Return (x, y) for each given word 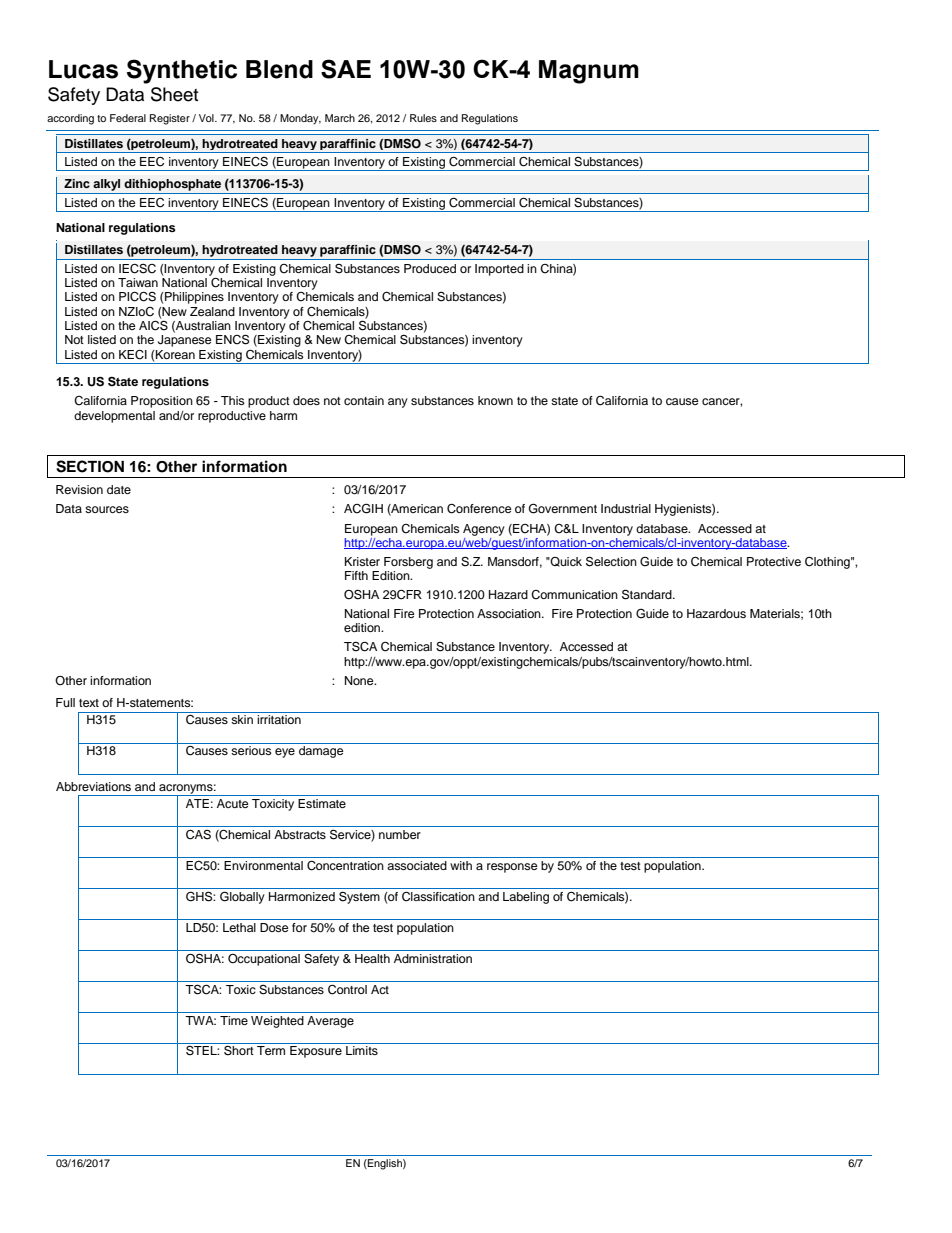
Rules (423, 118)
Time (234, 1020)
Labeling (526, 898)
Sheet (174, 94)
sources (107, 509)
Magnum (589, 72)
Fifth (356, 575)
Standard (648, 594)
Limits (362, 1050)
